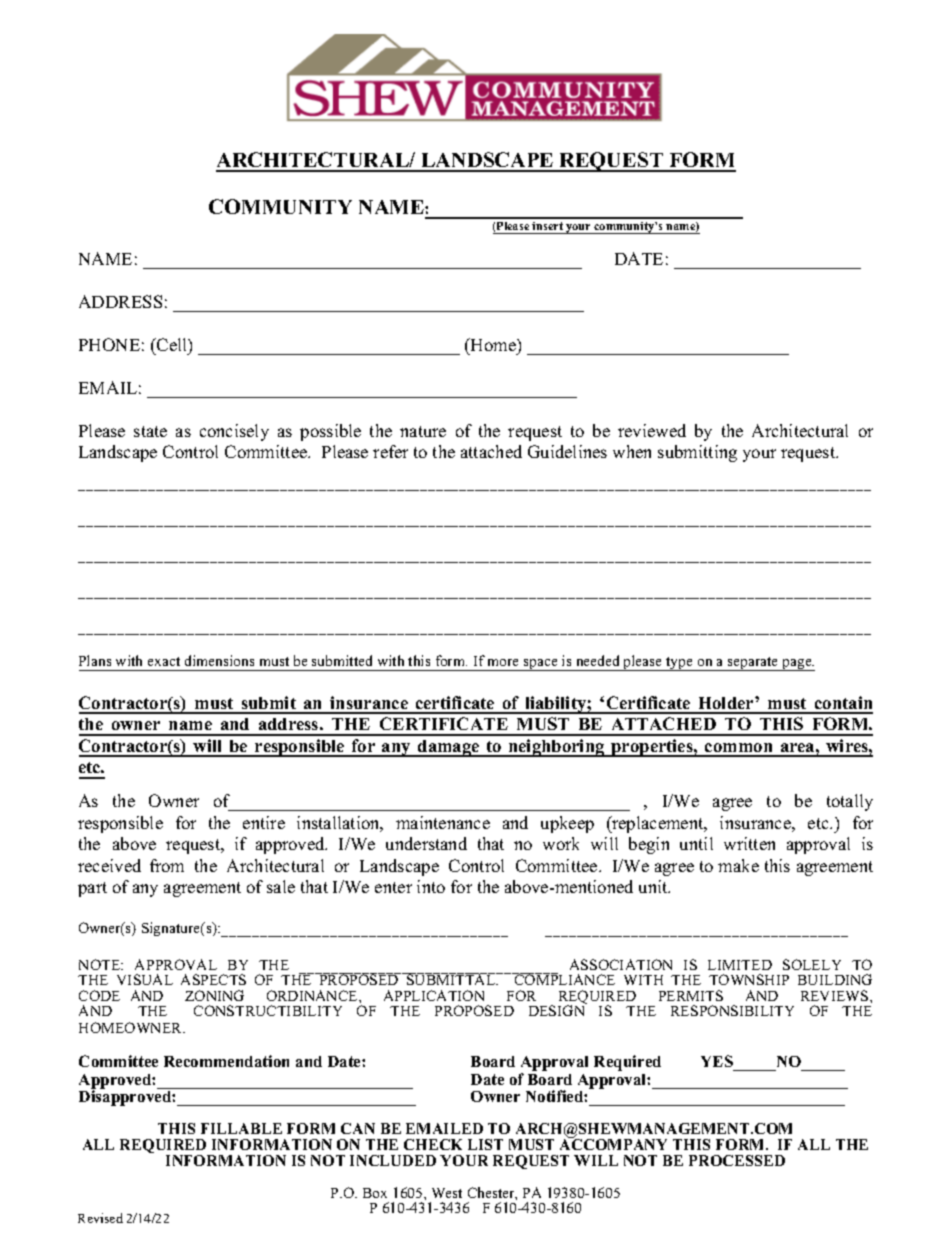 This screenshot has height=1233, width=952. Describe the element at coordinates (753, 664) in the screenshot. I see `separate` at that location.
